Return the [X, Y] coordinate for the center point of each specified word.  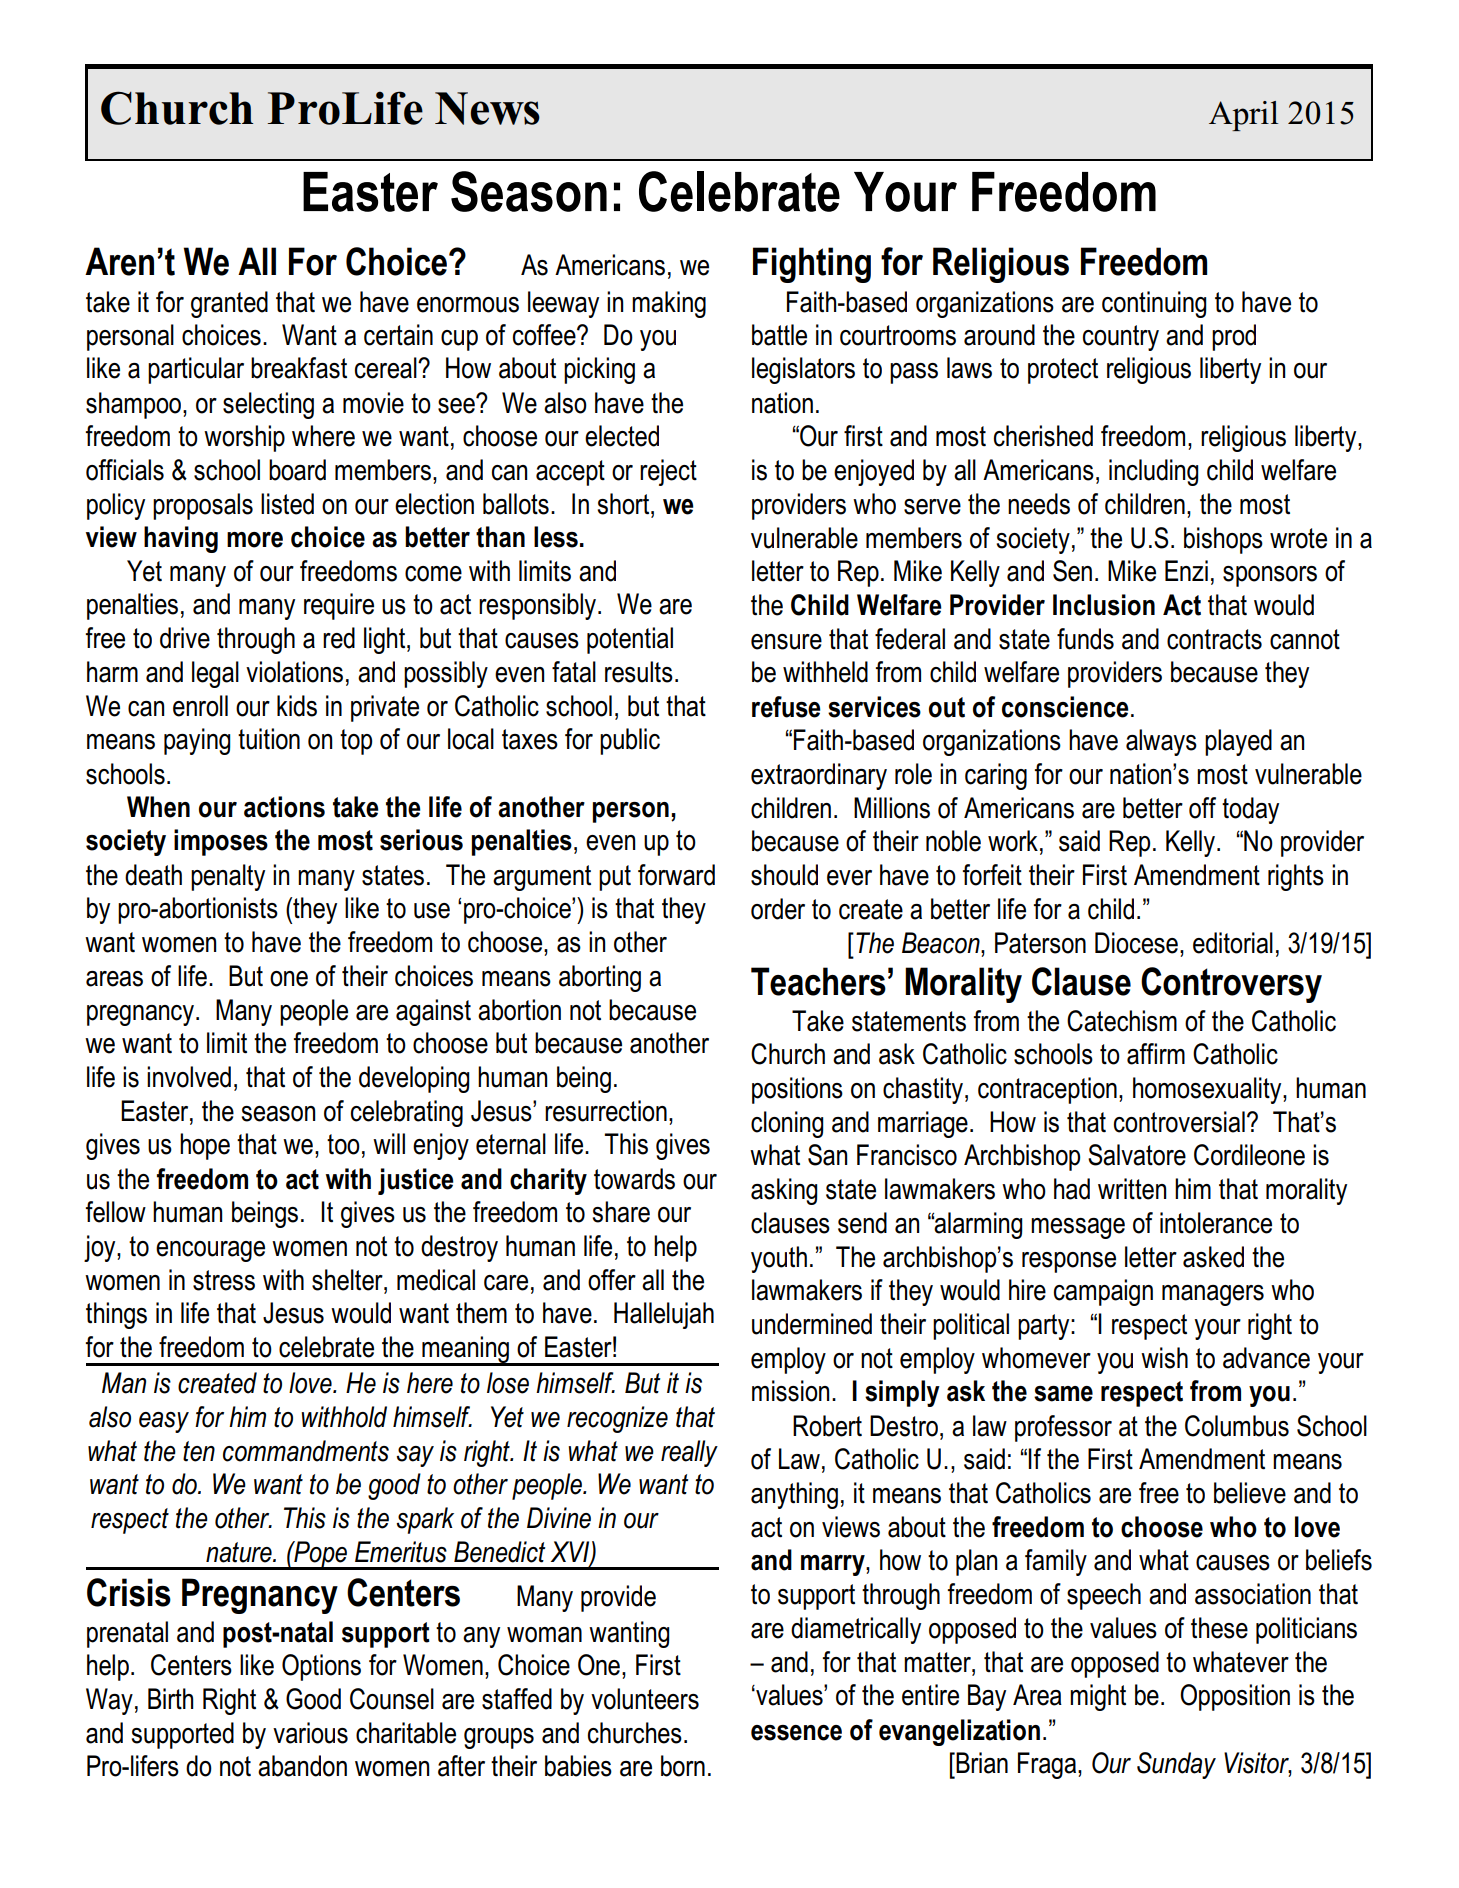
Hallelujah [664, 1315]
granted [229, 304]
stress [224, 1280]
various [310, 1733]
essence [796, 1733]
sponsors [1270, 576]
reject [668, 472]
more [255, 540]
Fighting [812, 265]
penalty [228, 877]
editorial [1233, 943]
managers [1213, 1295]
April [1243, 116]
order [778, 909]
